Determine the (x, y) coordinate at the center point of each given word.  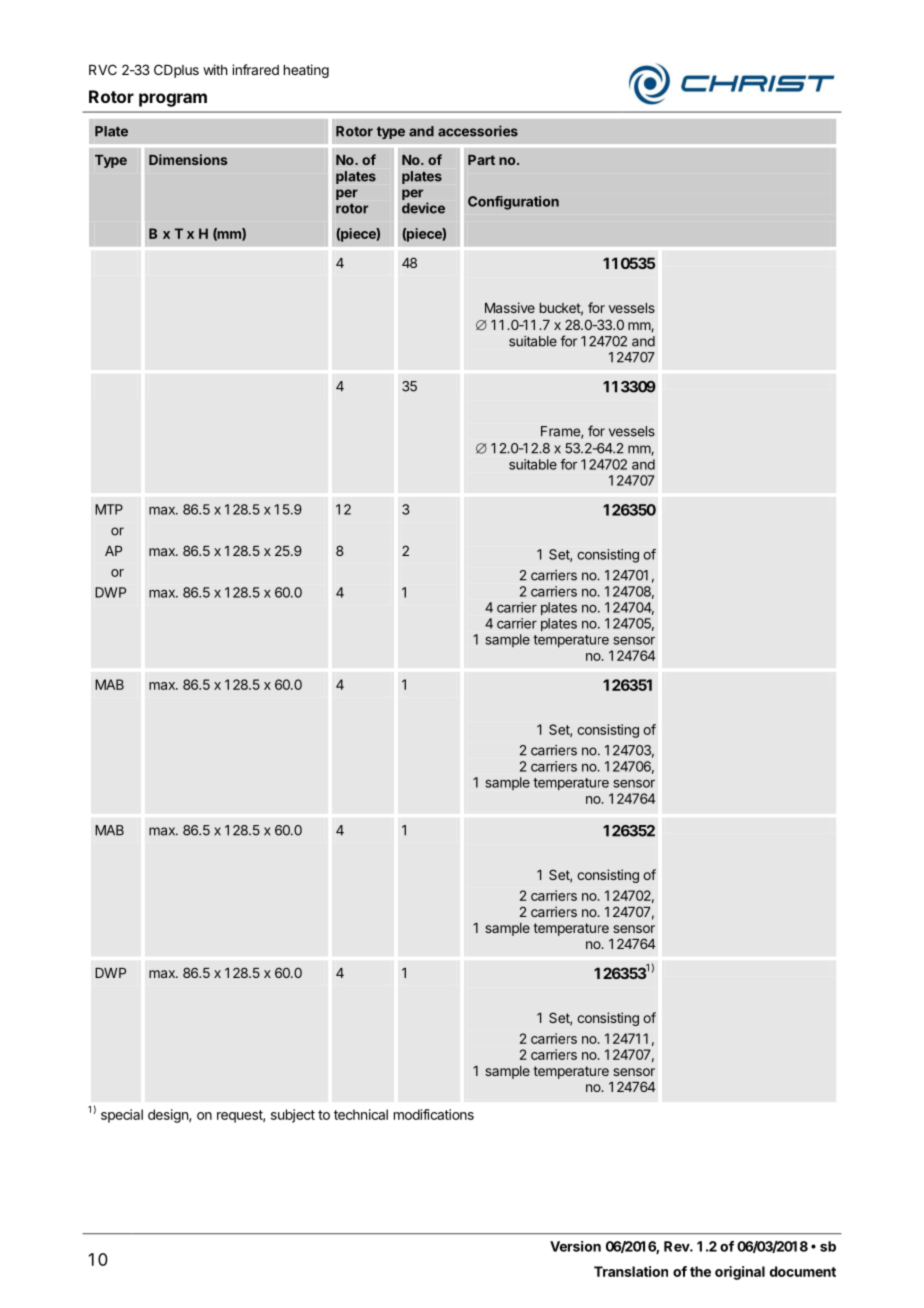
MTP (109, 509)
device (423, 208)
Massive (510, 307)
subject (293, 1116)
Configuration (513, 203)
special (122, 1116)
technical (361, 1114)
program (173, 100)
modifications (434, 1114)
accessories (478, 131)
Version (575, 1246)
